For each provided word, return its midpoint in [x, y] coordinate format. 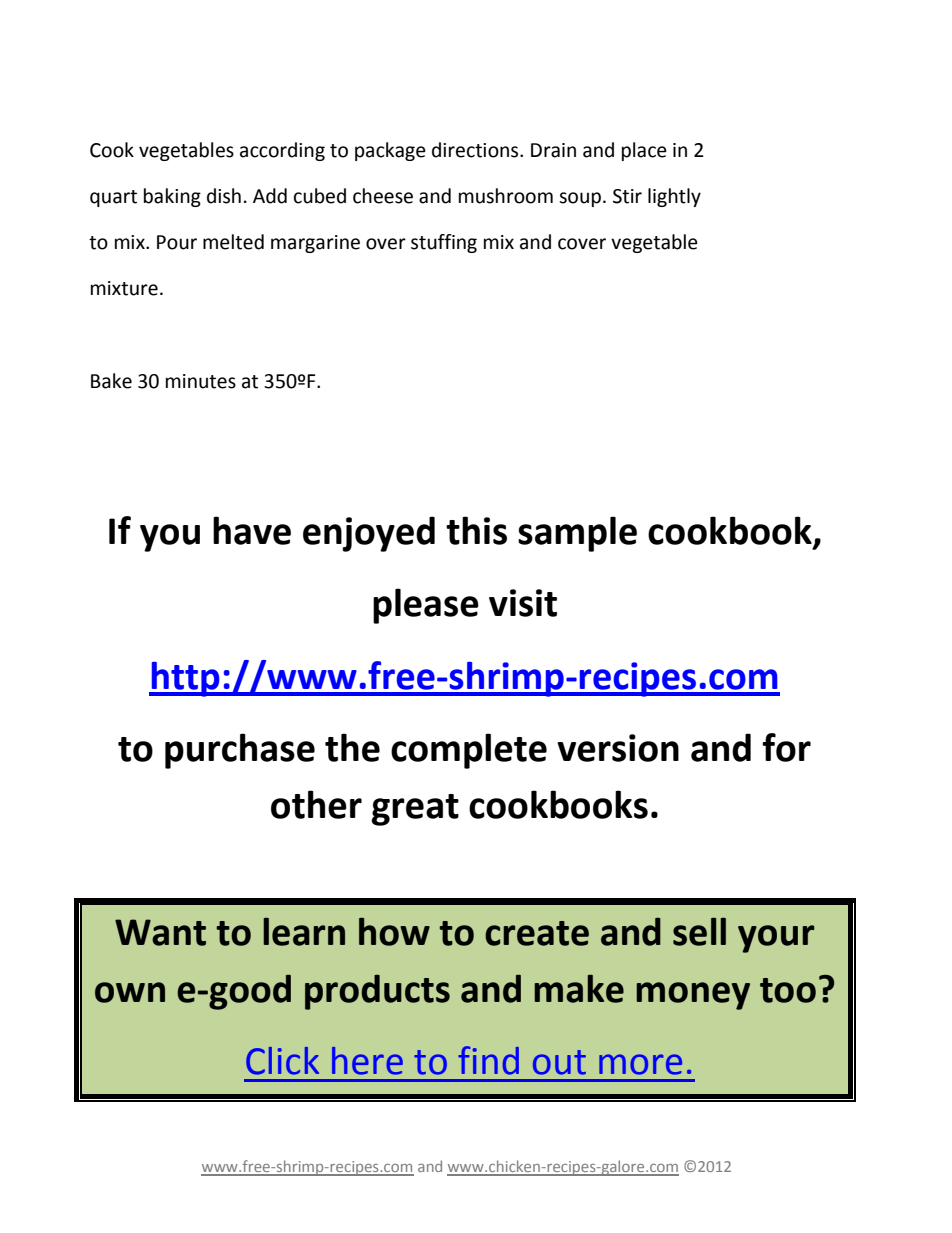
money [693, 996]
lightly [674, 197]
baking [172, 197]
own [130, 992]
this [476, 530]
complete [469, 751]
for [786, 747]
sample [577, 534]
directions [476, 150]
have [252, 530]
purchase [240, 751]
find [488, 1060]
